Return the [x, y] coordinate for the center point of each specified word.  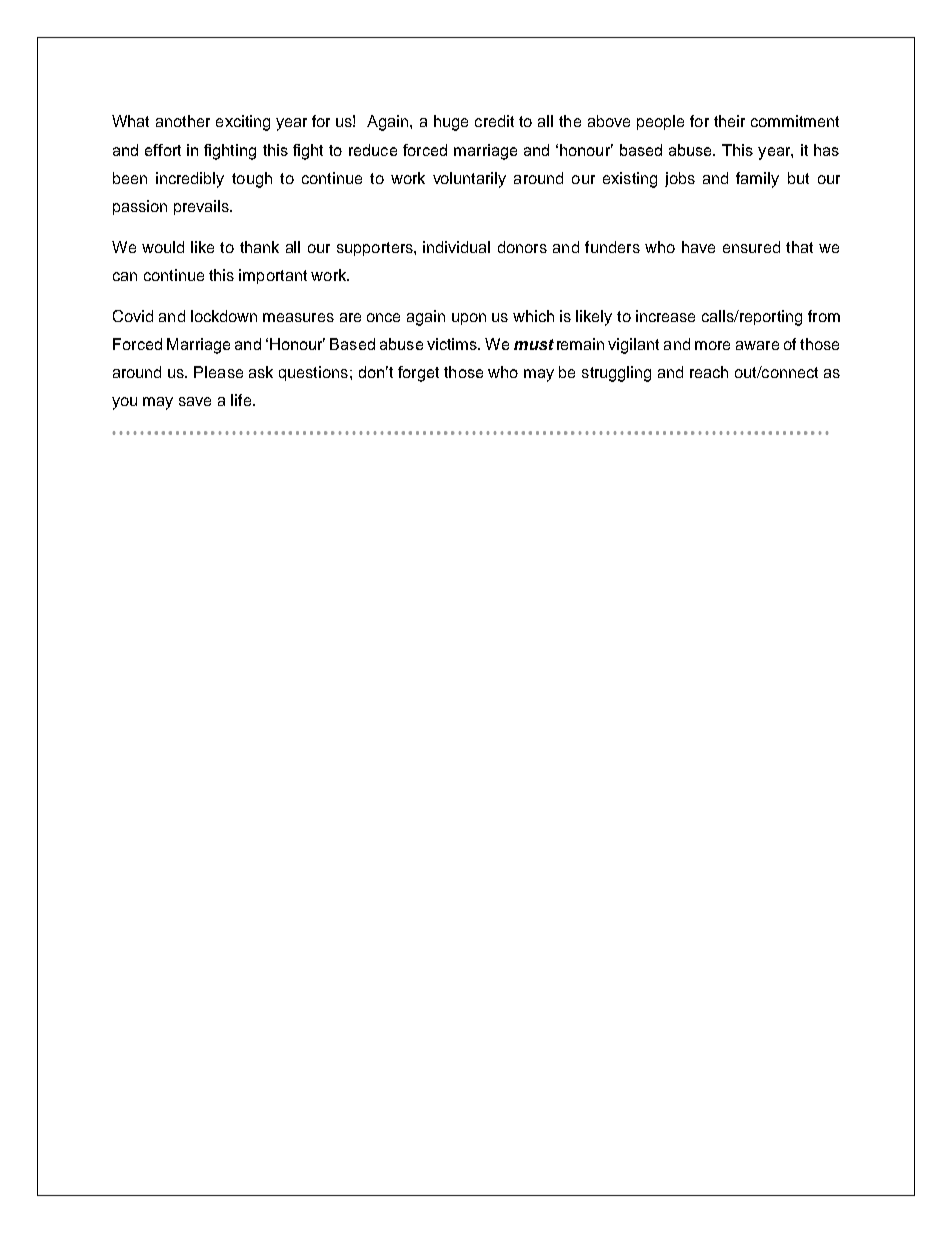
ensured [751, 247]
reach [709, 372]
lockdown [224, 316]
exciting [243, 123]
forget [418, 374]
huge [451, 123]
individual [456, 247]
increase [665, 316]
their [729, 121]
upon [469, 319]
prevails [202, 207]
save [195, 401]
